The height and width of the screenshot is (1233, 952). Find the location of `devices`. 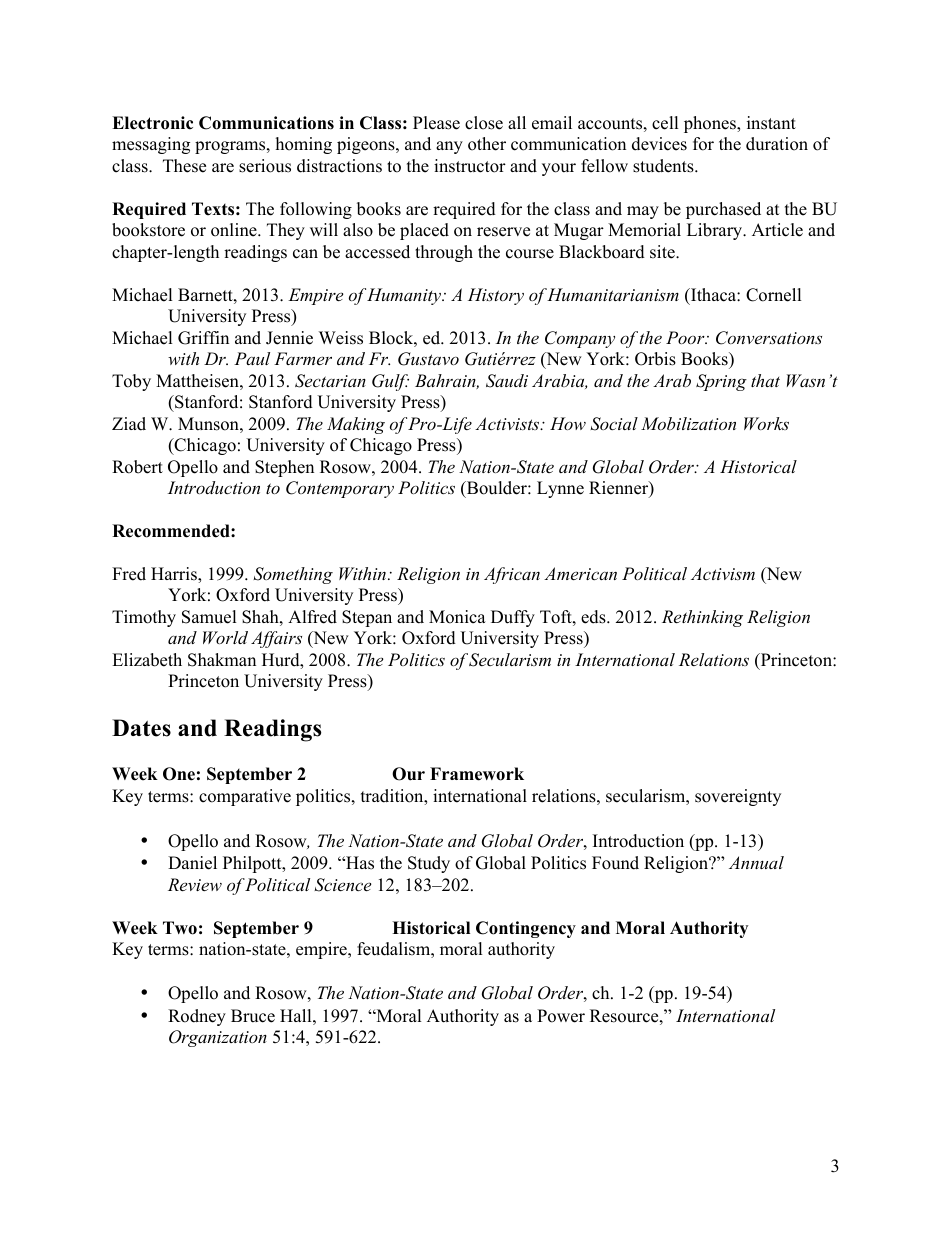

devices is located at coordinates (659, 144).
